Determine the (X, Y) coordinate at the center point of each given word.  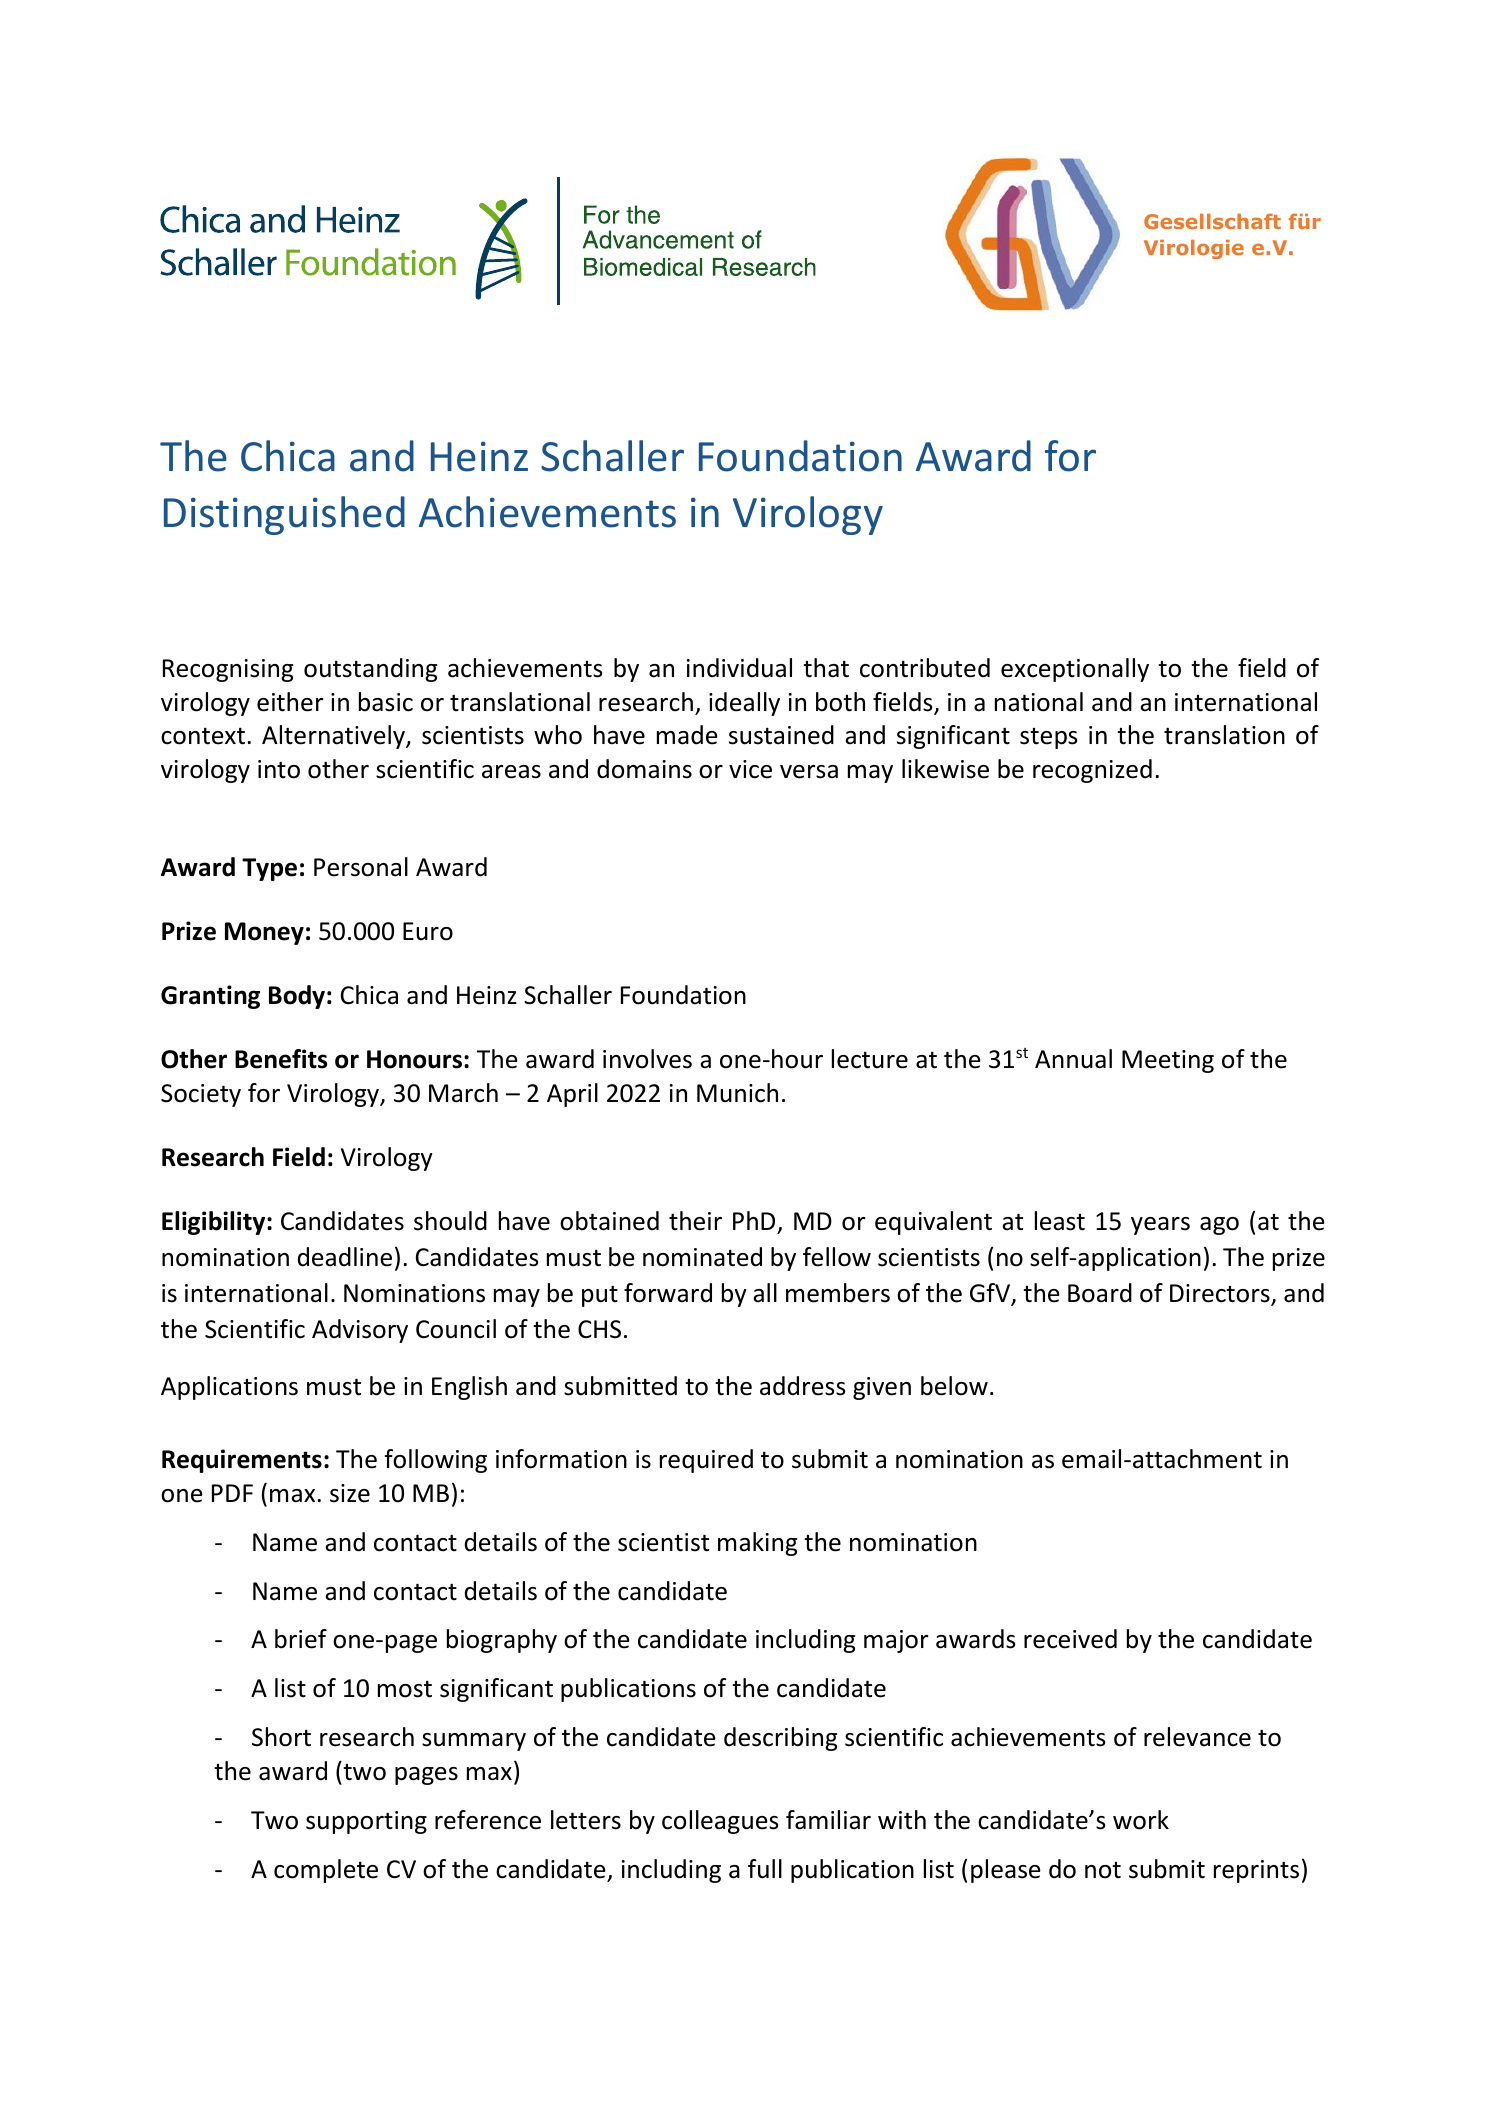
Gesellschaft (1212, 221)
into (279, 769)
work (1141, 1820)
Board (1100, 1293)
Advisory (360, 1331)
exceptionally (1075, 670)
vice (750, 769)
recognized (1092, 771)
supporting (366, 1822)
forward (668, 1293)
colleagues (720, 1822)
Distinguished (284, 515)
